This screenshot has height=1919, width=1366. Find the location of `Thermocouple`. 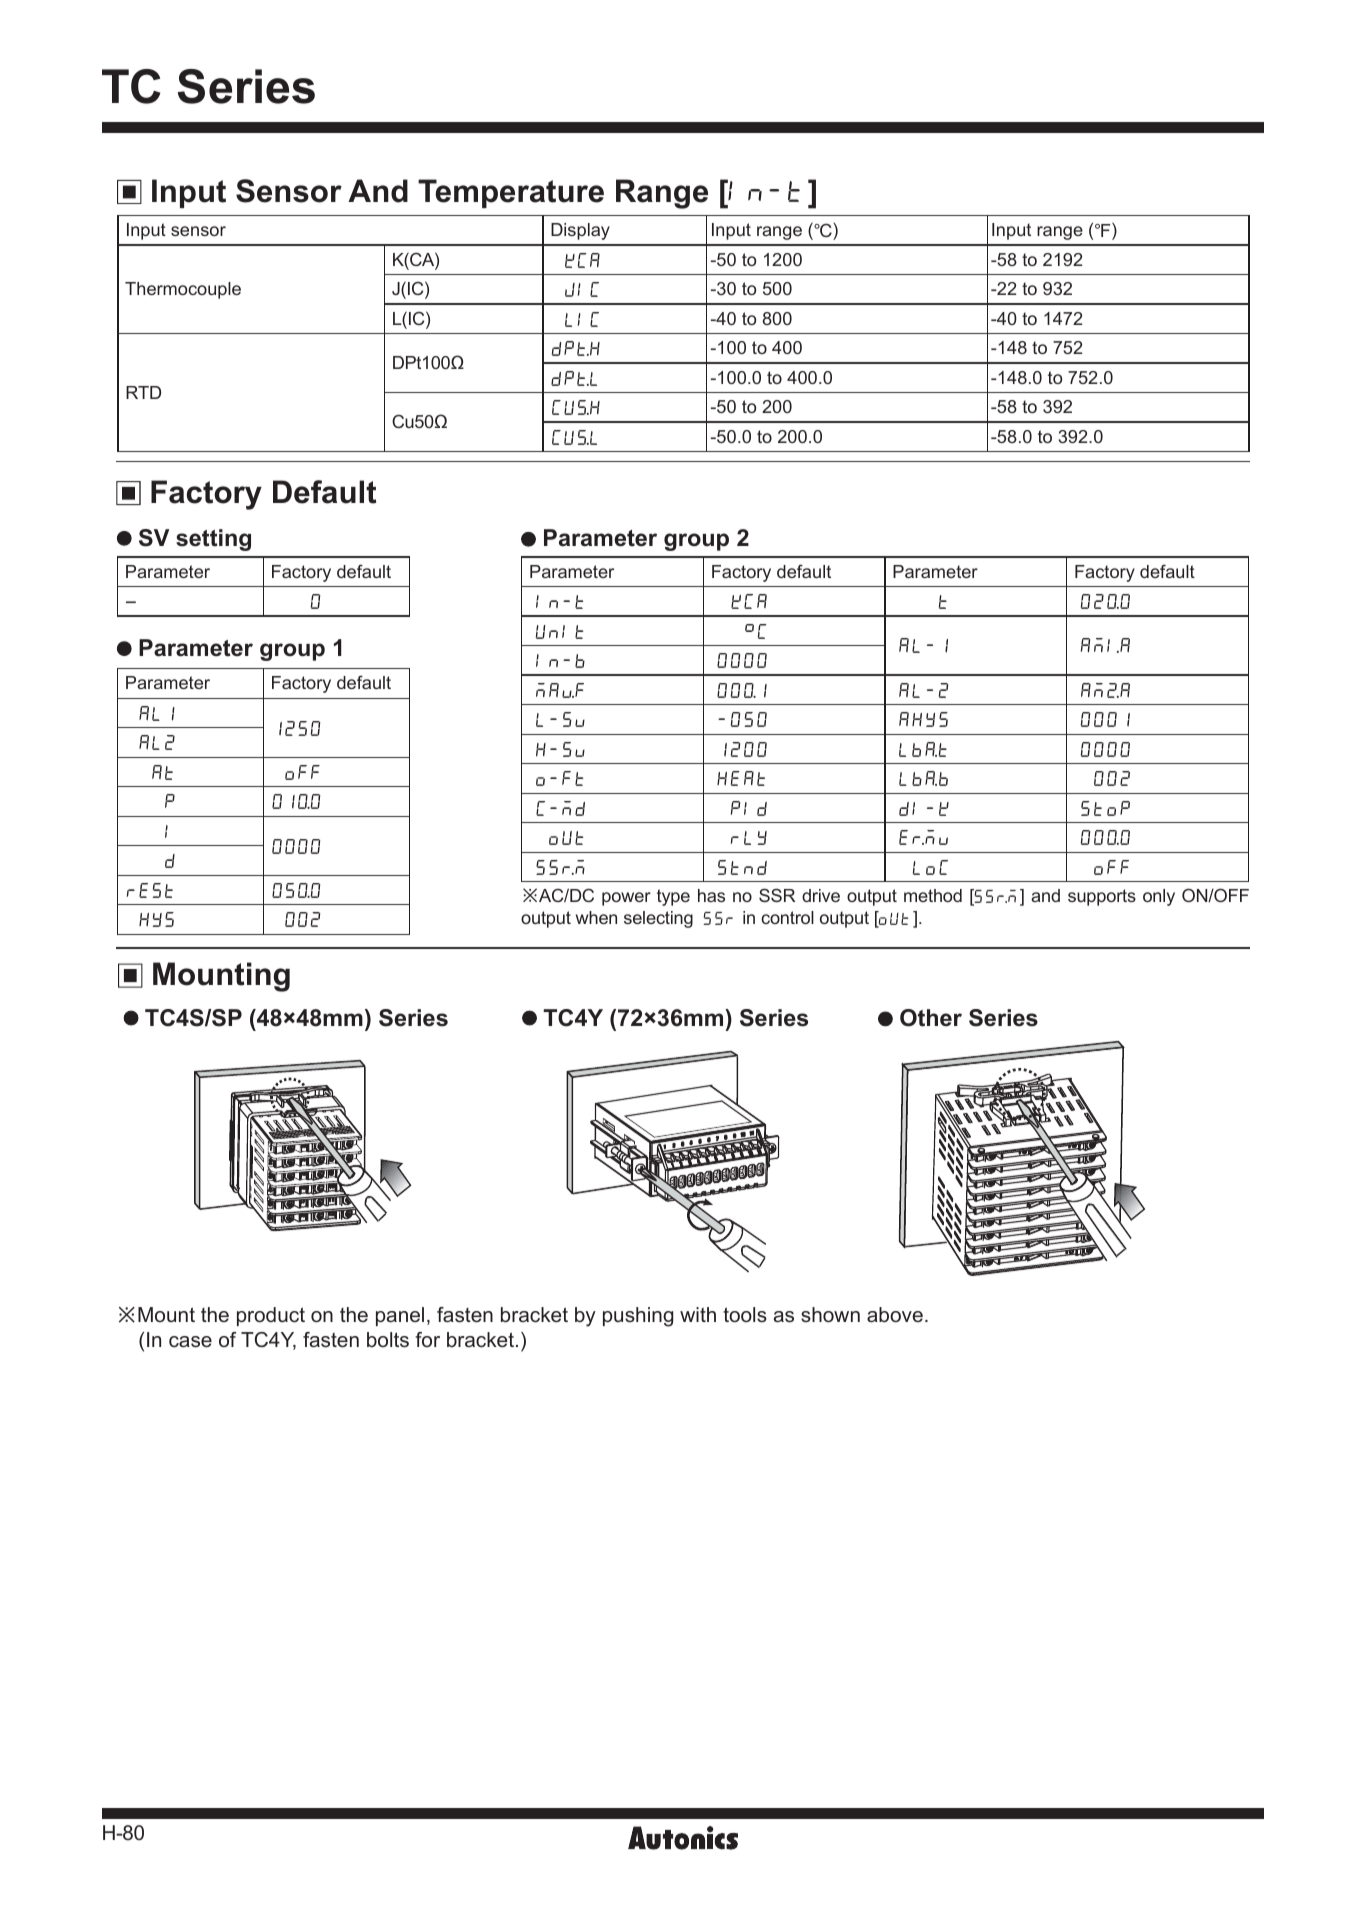

Thermocouple is located at coordinates (183, 290).
